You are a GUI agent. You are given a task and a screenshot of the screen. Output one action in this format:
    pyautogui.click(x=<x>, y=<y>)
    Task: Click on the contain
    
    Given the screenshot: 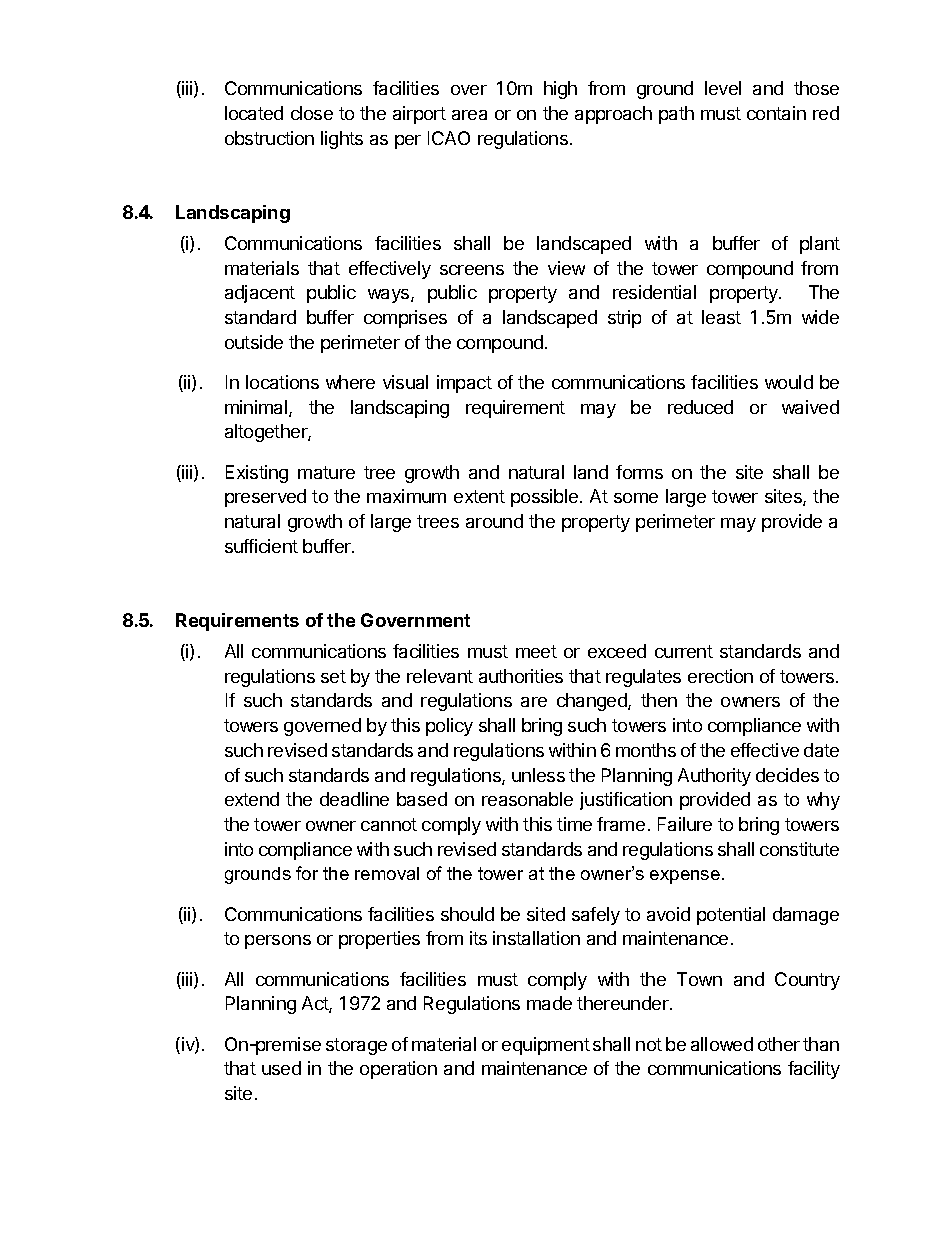 What is the action you would take?
    pyautogui.click(x=776, y=113)
